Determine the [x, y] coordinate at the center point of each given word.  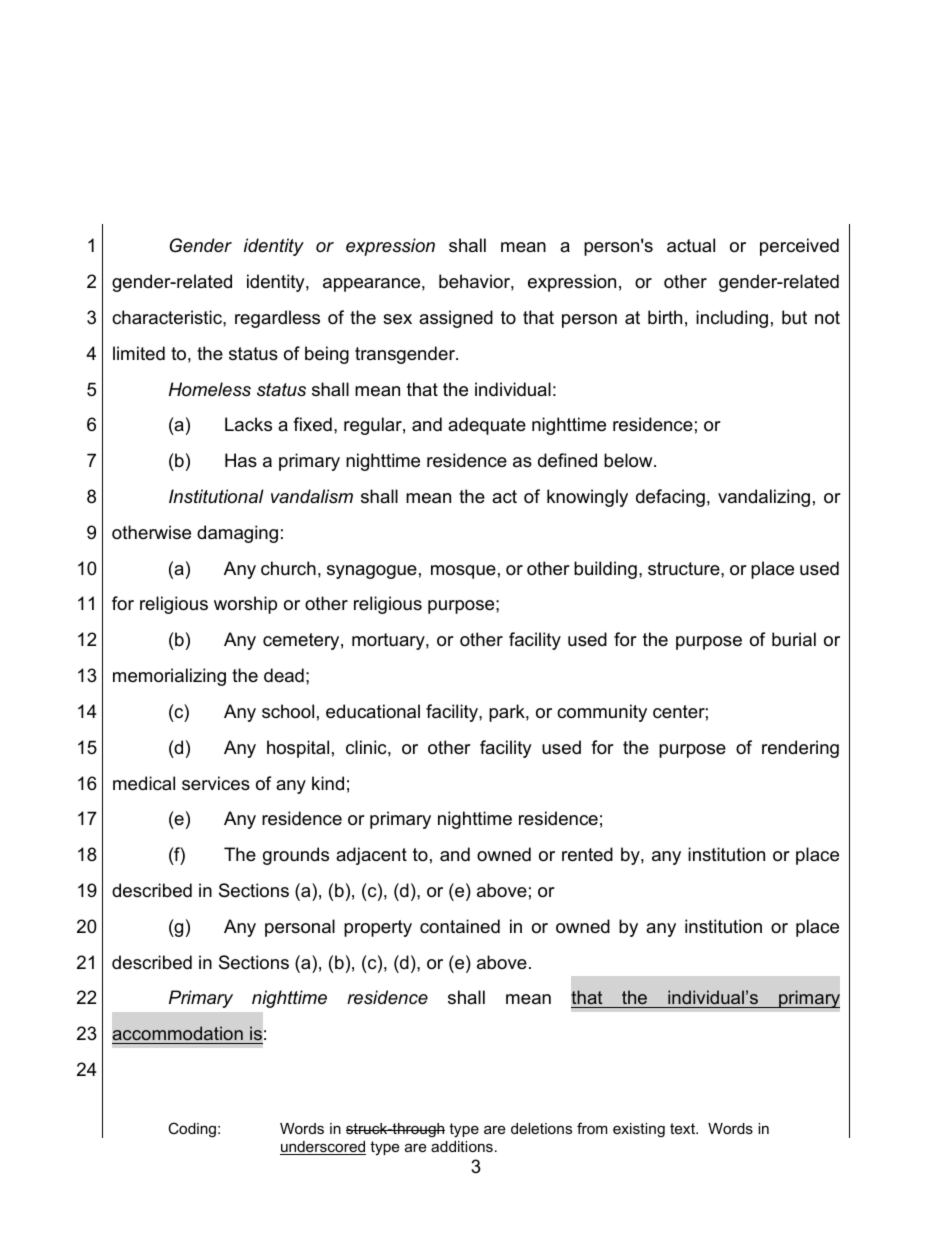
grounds [296, 856]
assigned [456, 319]
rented [587, 854]
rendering [800, 749]
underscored [323, 1148]
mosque [463, 572]
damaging [237, 534]
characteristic [168, 317]
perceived [799, 247]
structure [685, 569]
